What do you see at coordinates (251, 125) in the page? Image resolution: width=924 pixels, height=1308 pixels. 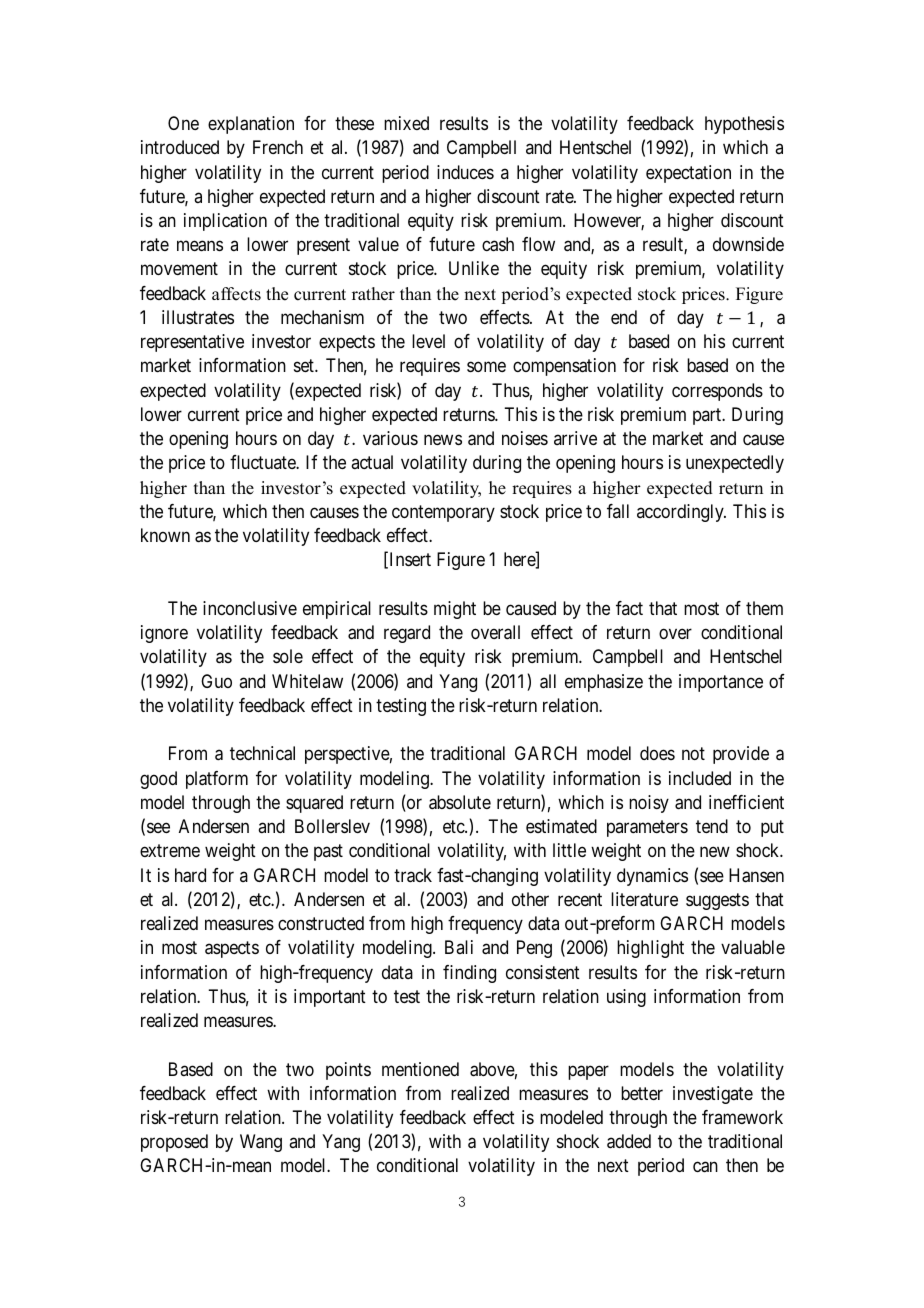 I see `explanation` at bounding box center [251, 125].
